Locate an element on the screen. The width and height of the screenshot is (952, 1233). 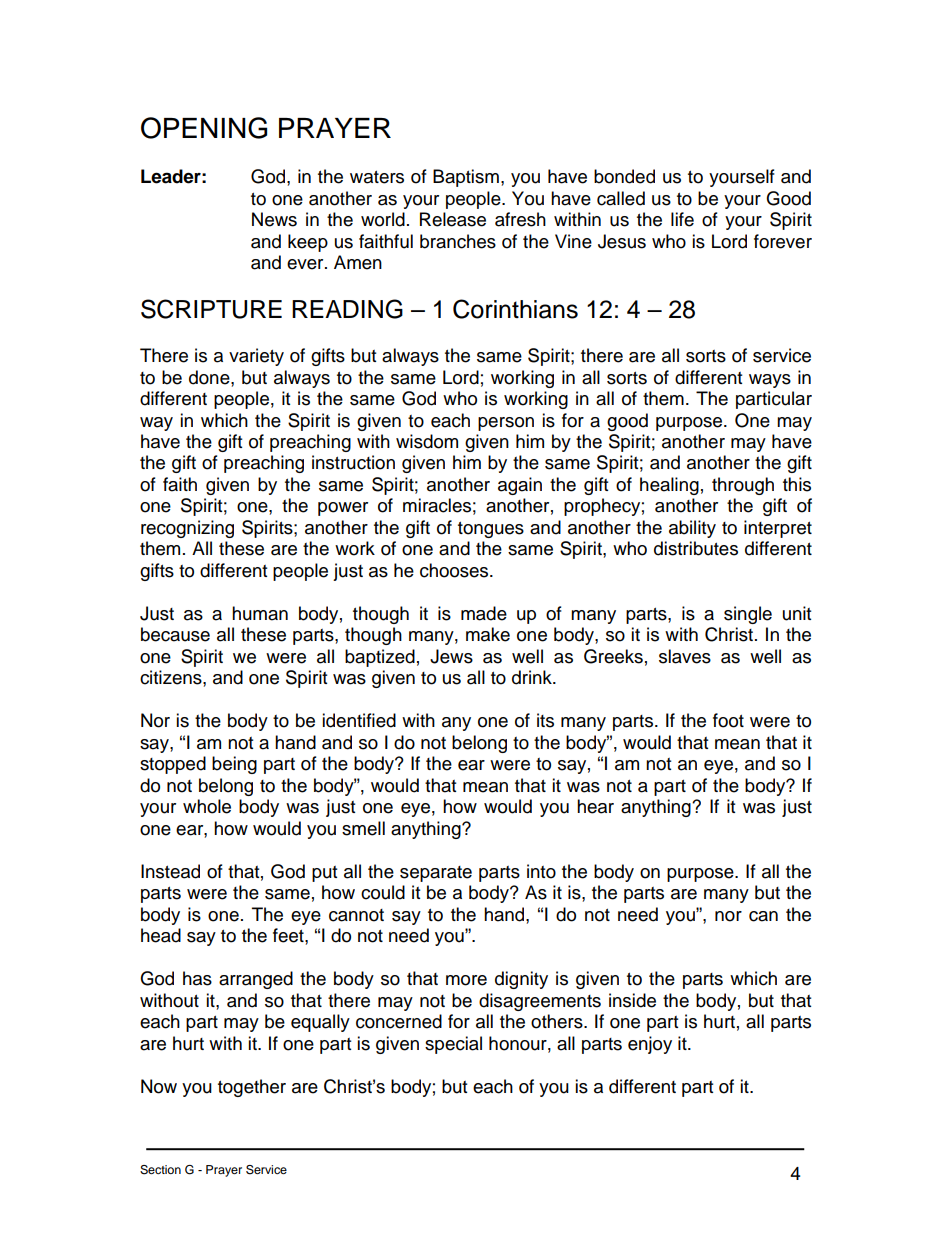
special is located at coordinates (453, 1045).
